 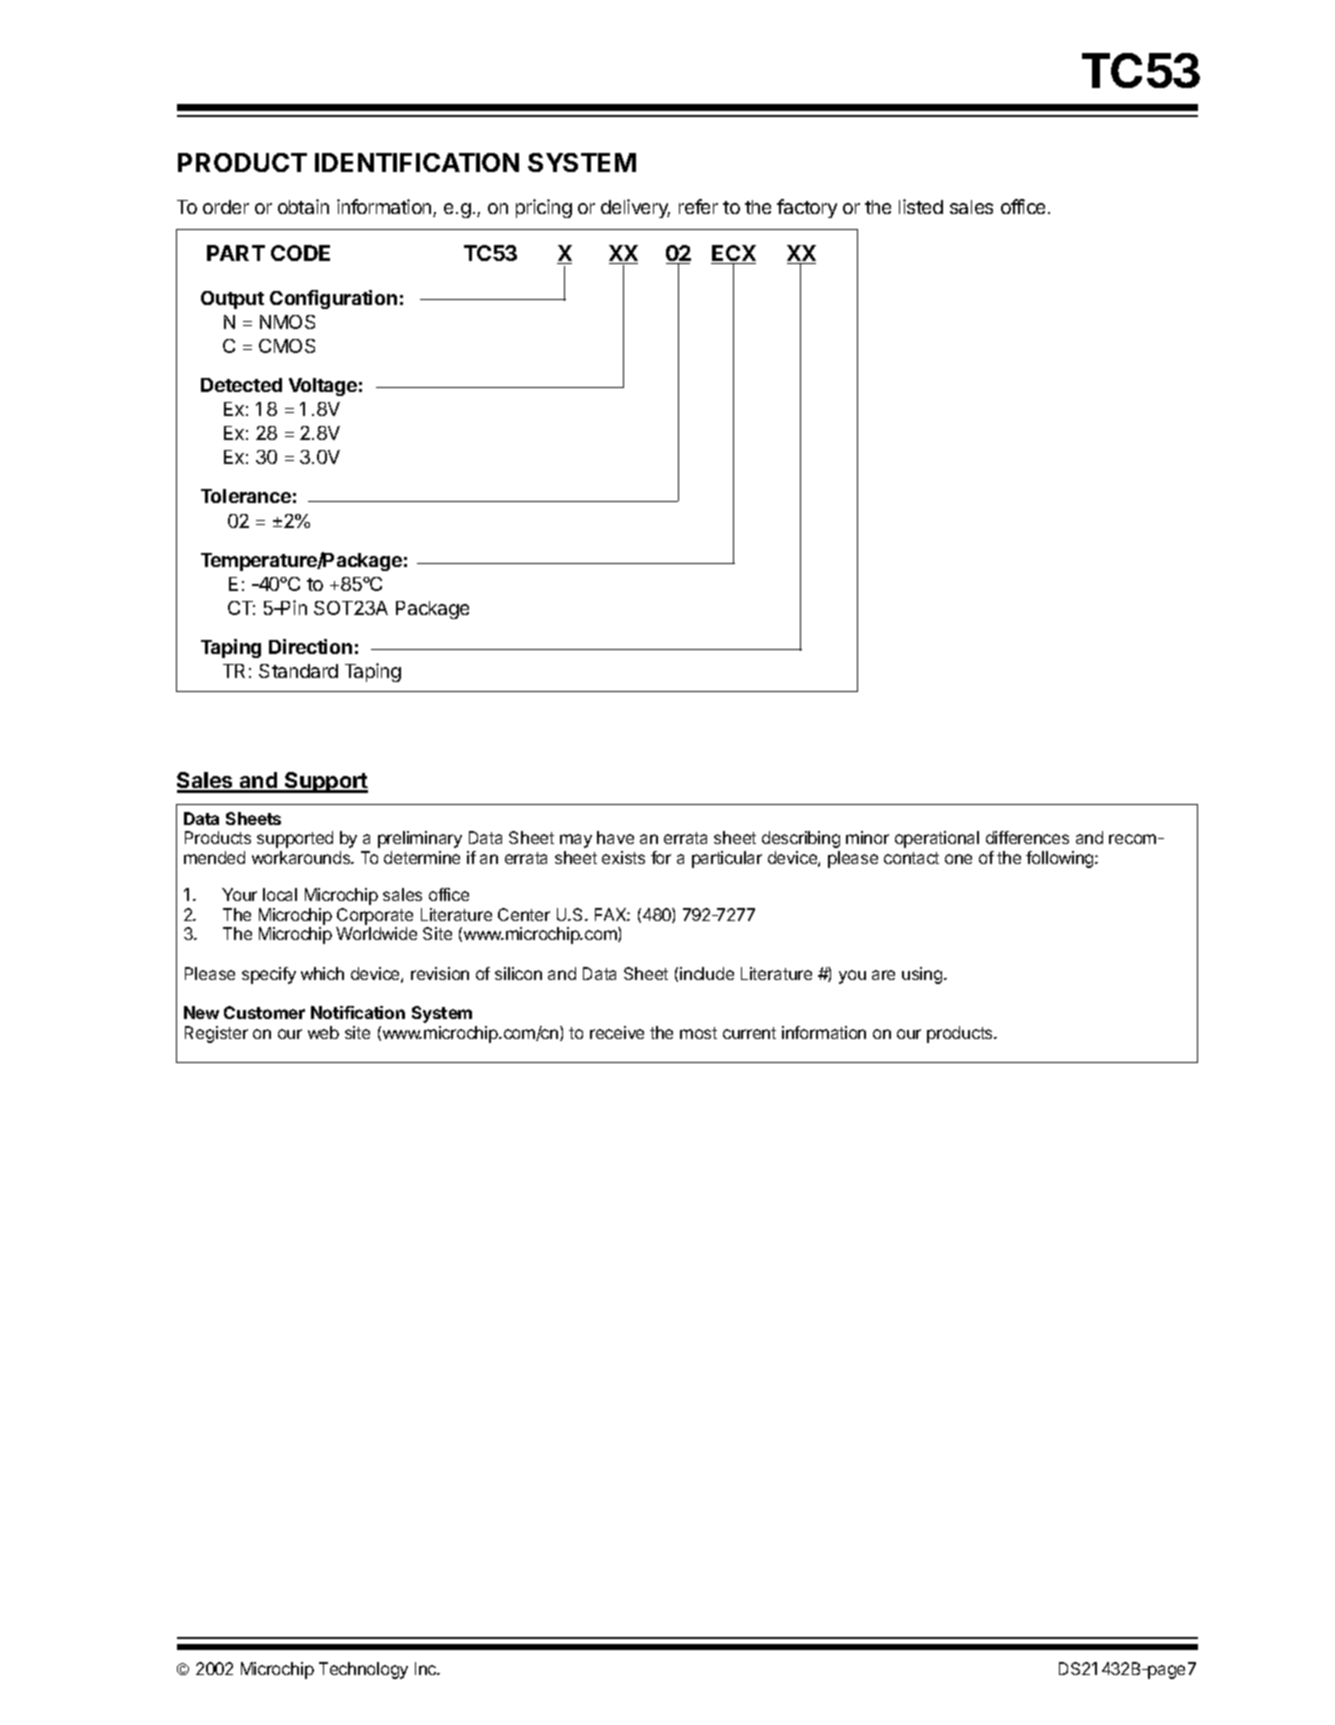 What do you see at coordinates (617, 1032) in the page?
I see `receive` at bounding box center [617, 1032].
